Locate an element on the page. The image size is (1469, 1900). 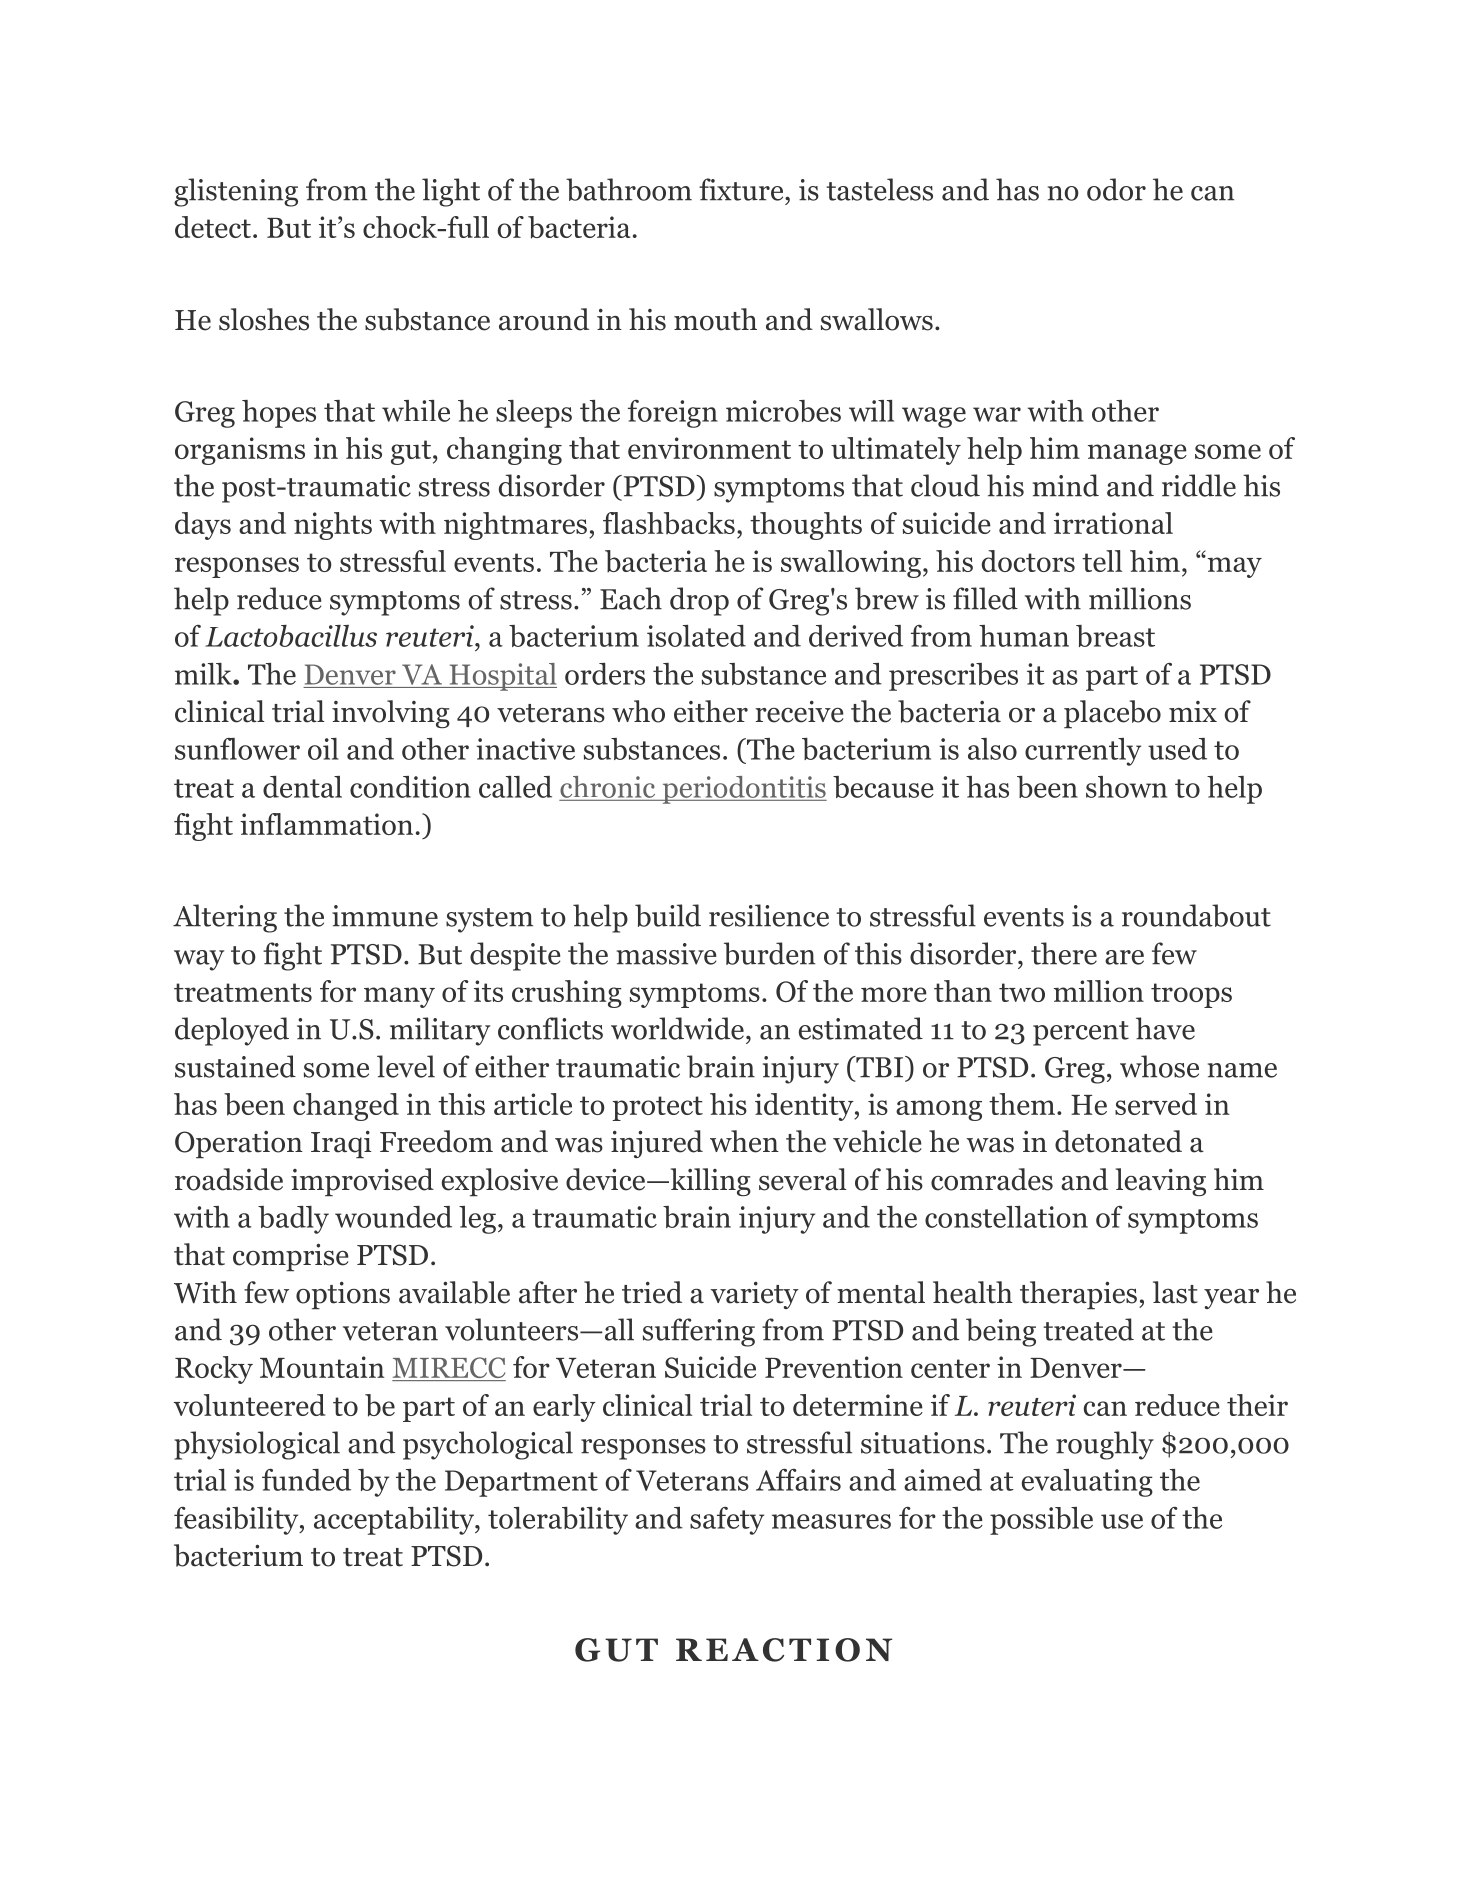
possible is located at coordinates (1041, 1521).
